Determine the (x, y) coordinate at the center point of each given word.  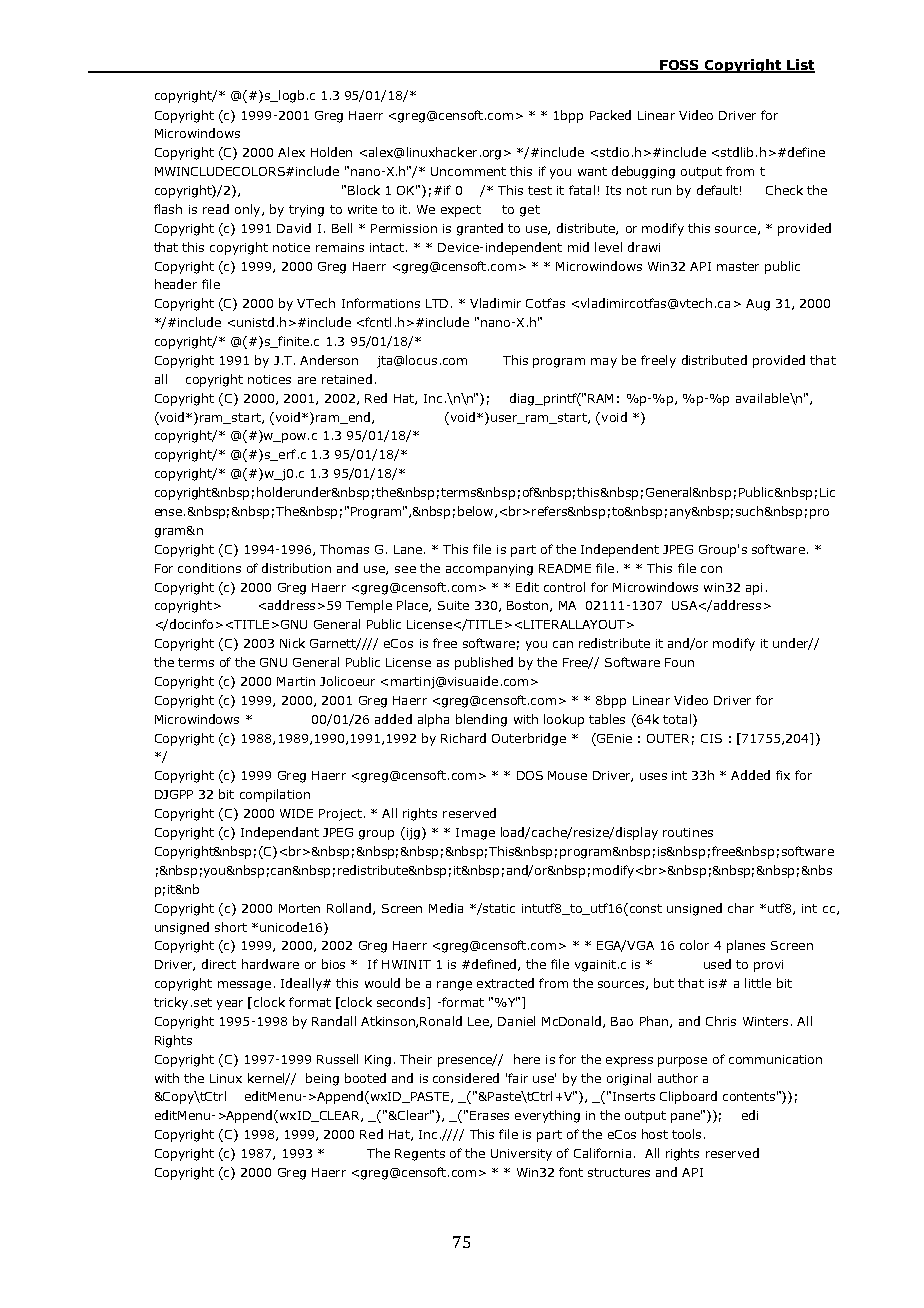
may (604, 363)
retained (347, 379)
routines (688, 832)
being (322, 1079)
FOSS (680, 66)
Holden (331, 152)
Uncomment (468, 171)
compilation (275, 795)
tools (686, 1134)
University (521, 1155)
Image (475, 834)
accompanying (489, 570)
